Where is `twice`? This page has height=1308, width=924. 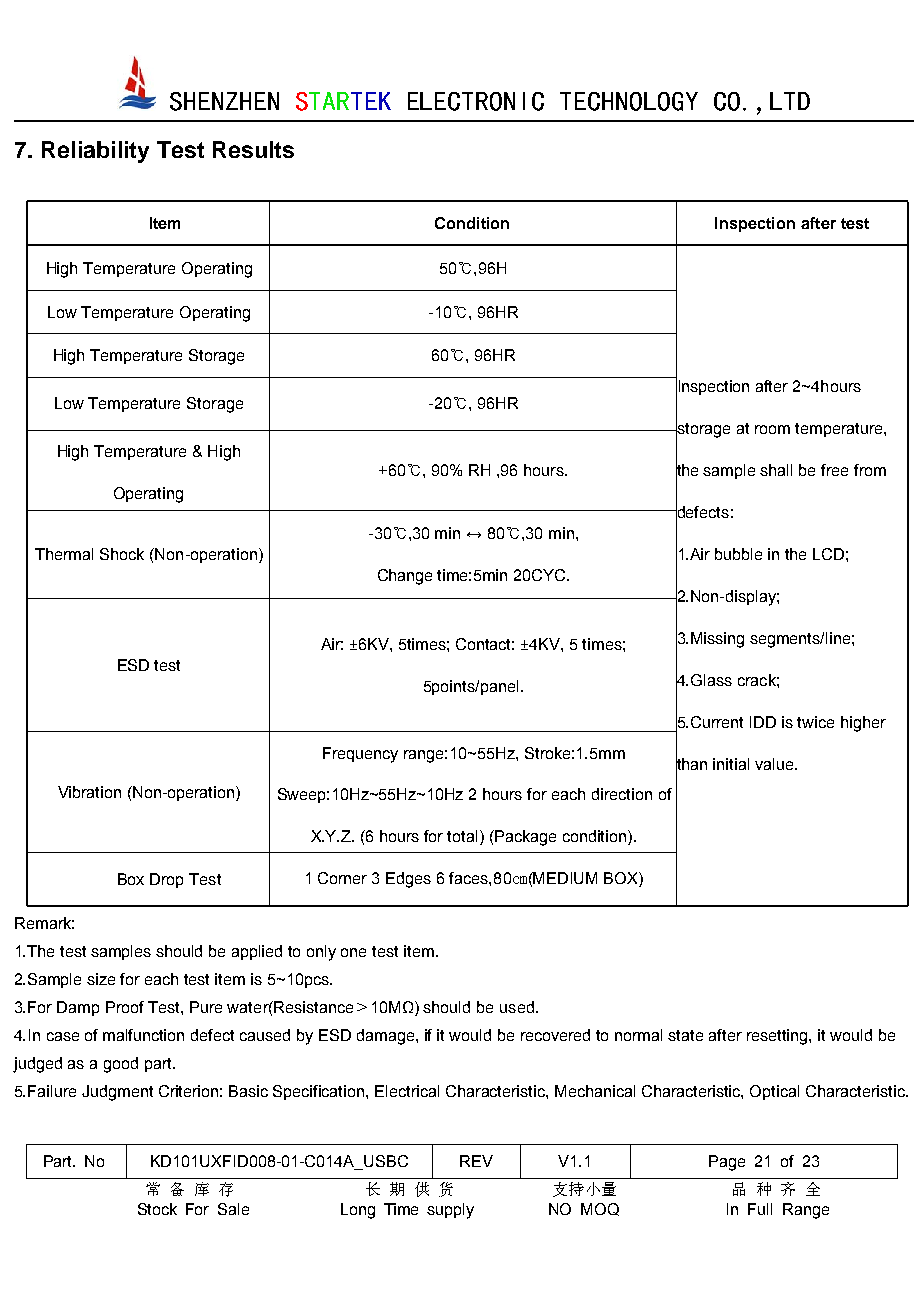
twice is located at coordinates (815, 722).
